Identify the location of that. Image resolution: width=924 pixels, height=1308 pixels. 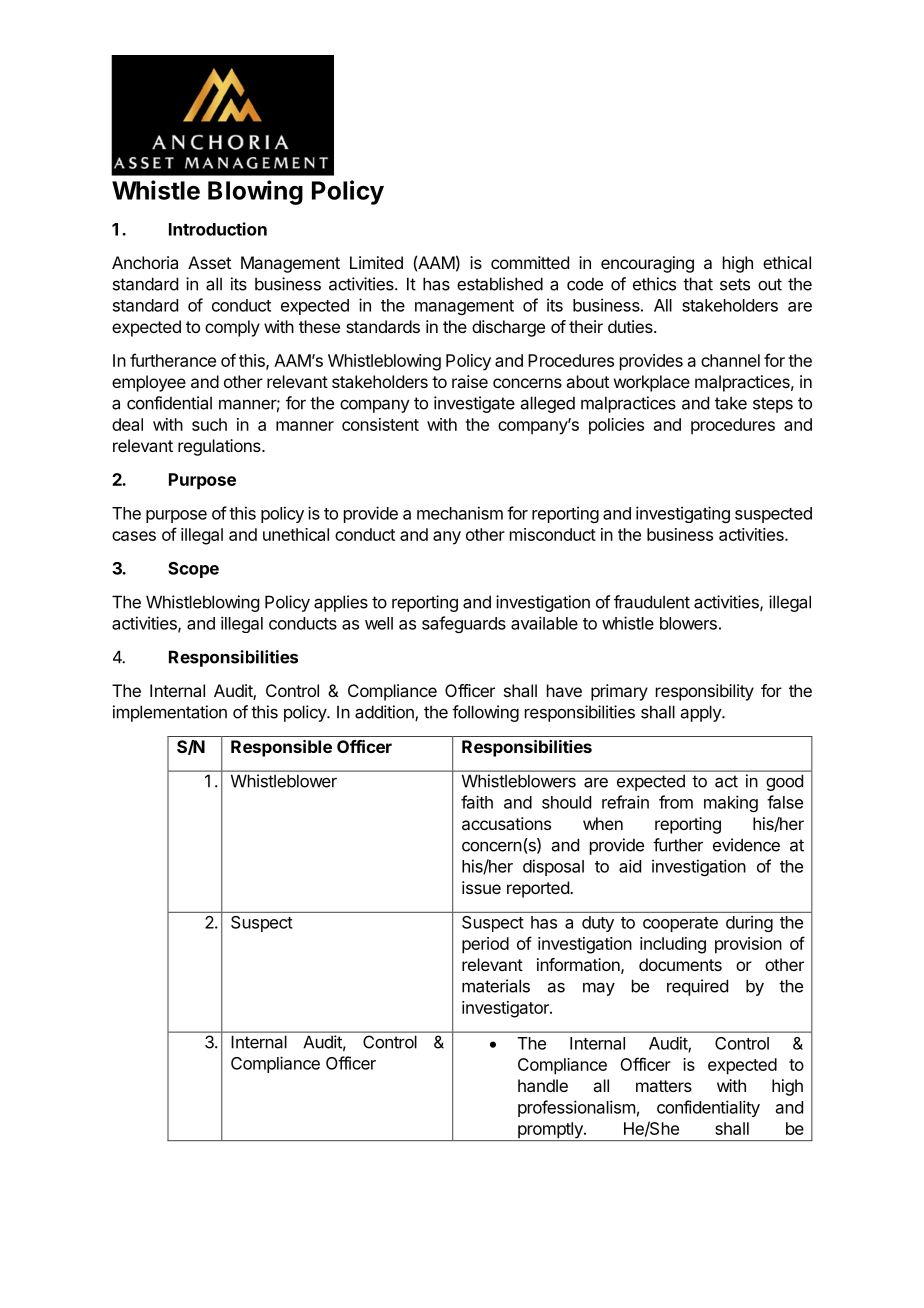
(698, 284).
